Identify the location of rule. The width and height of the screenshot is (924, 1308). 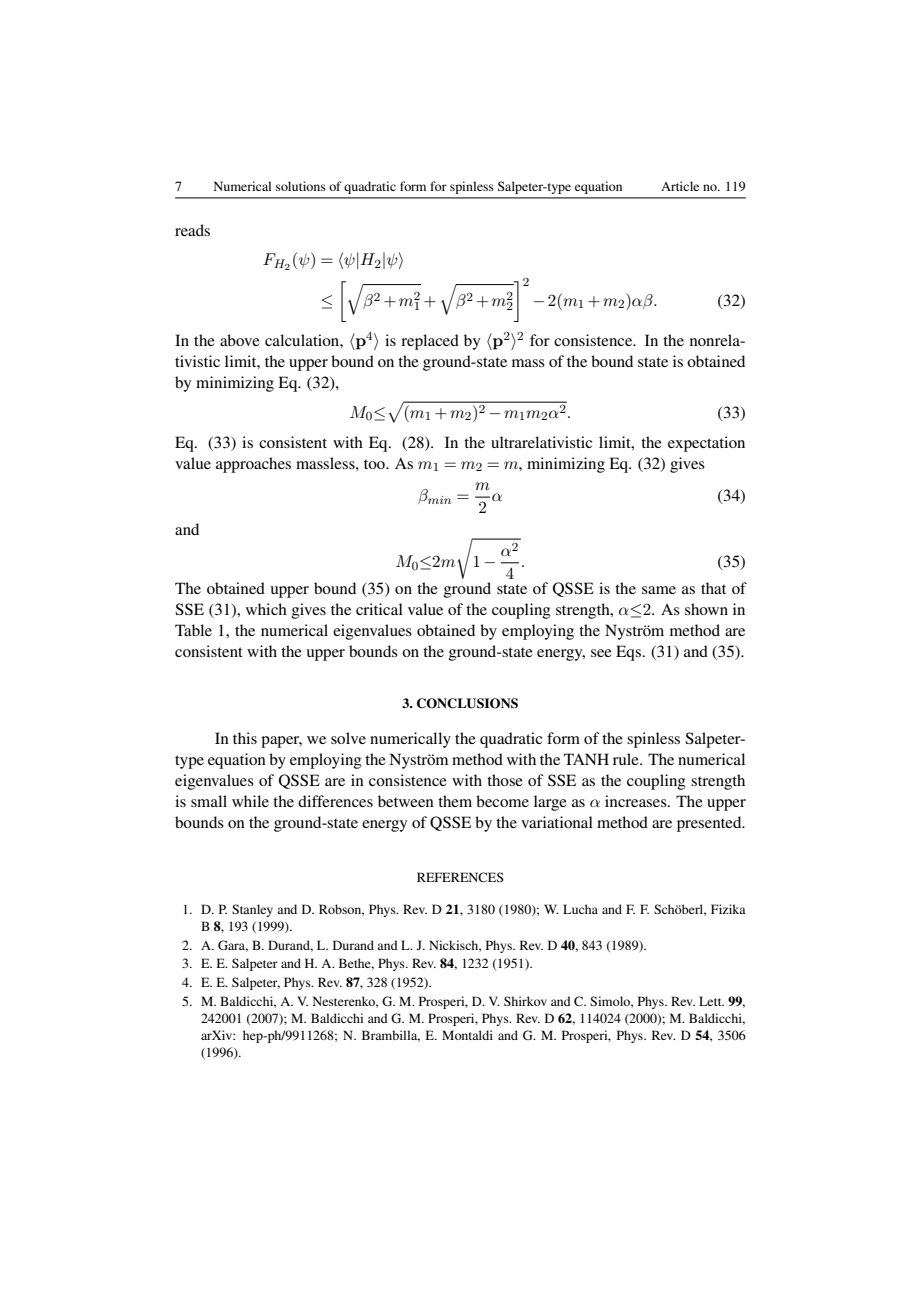
(627, 759).
